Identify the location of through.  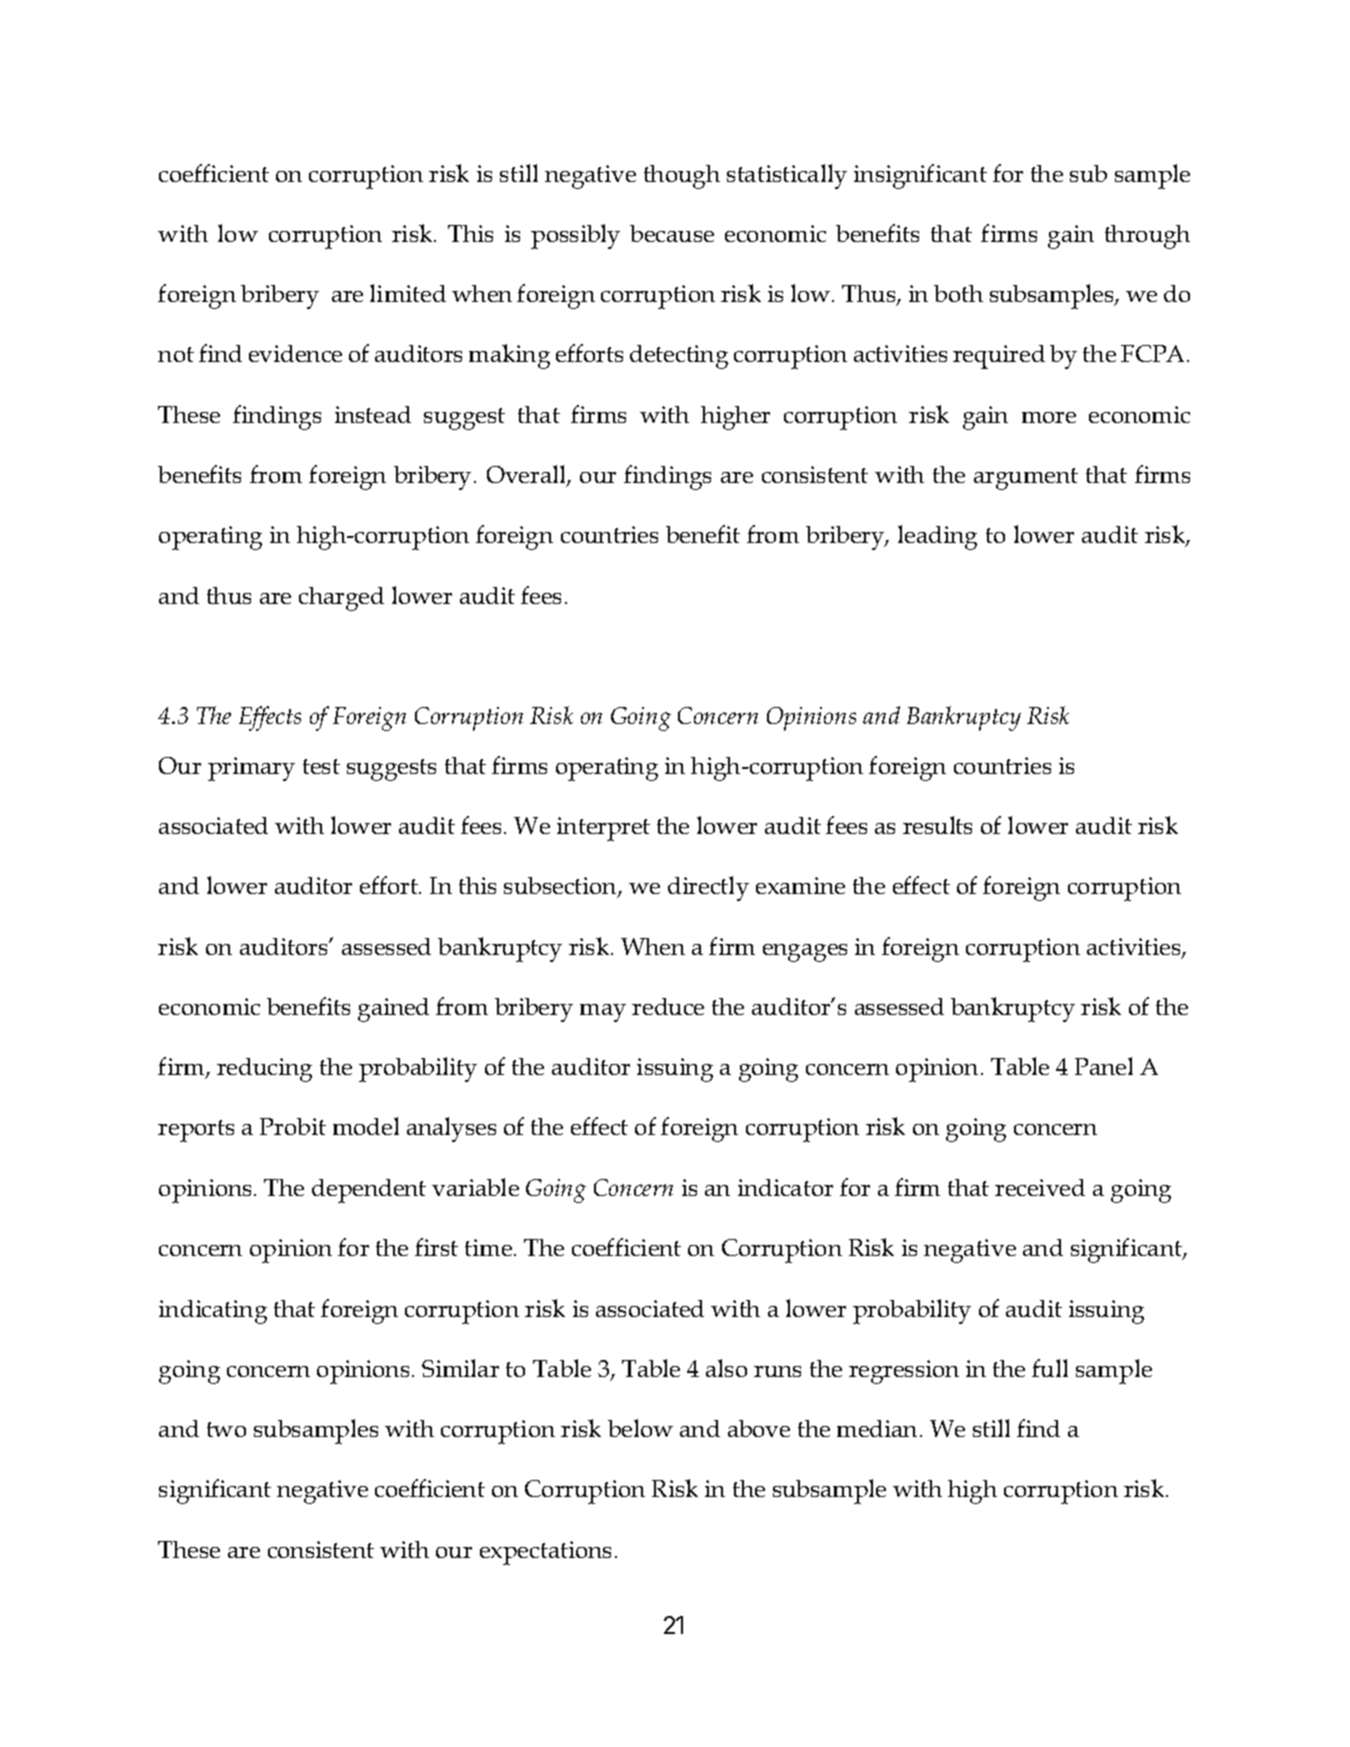
(1147, 237).
